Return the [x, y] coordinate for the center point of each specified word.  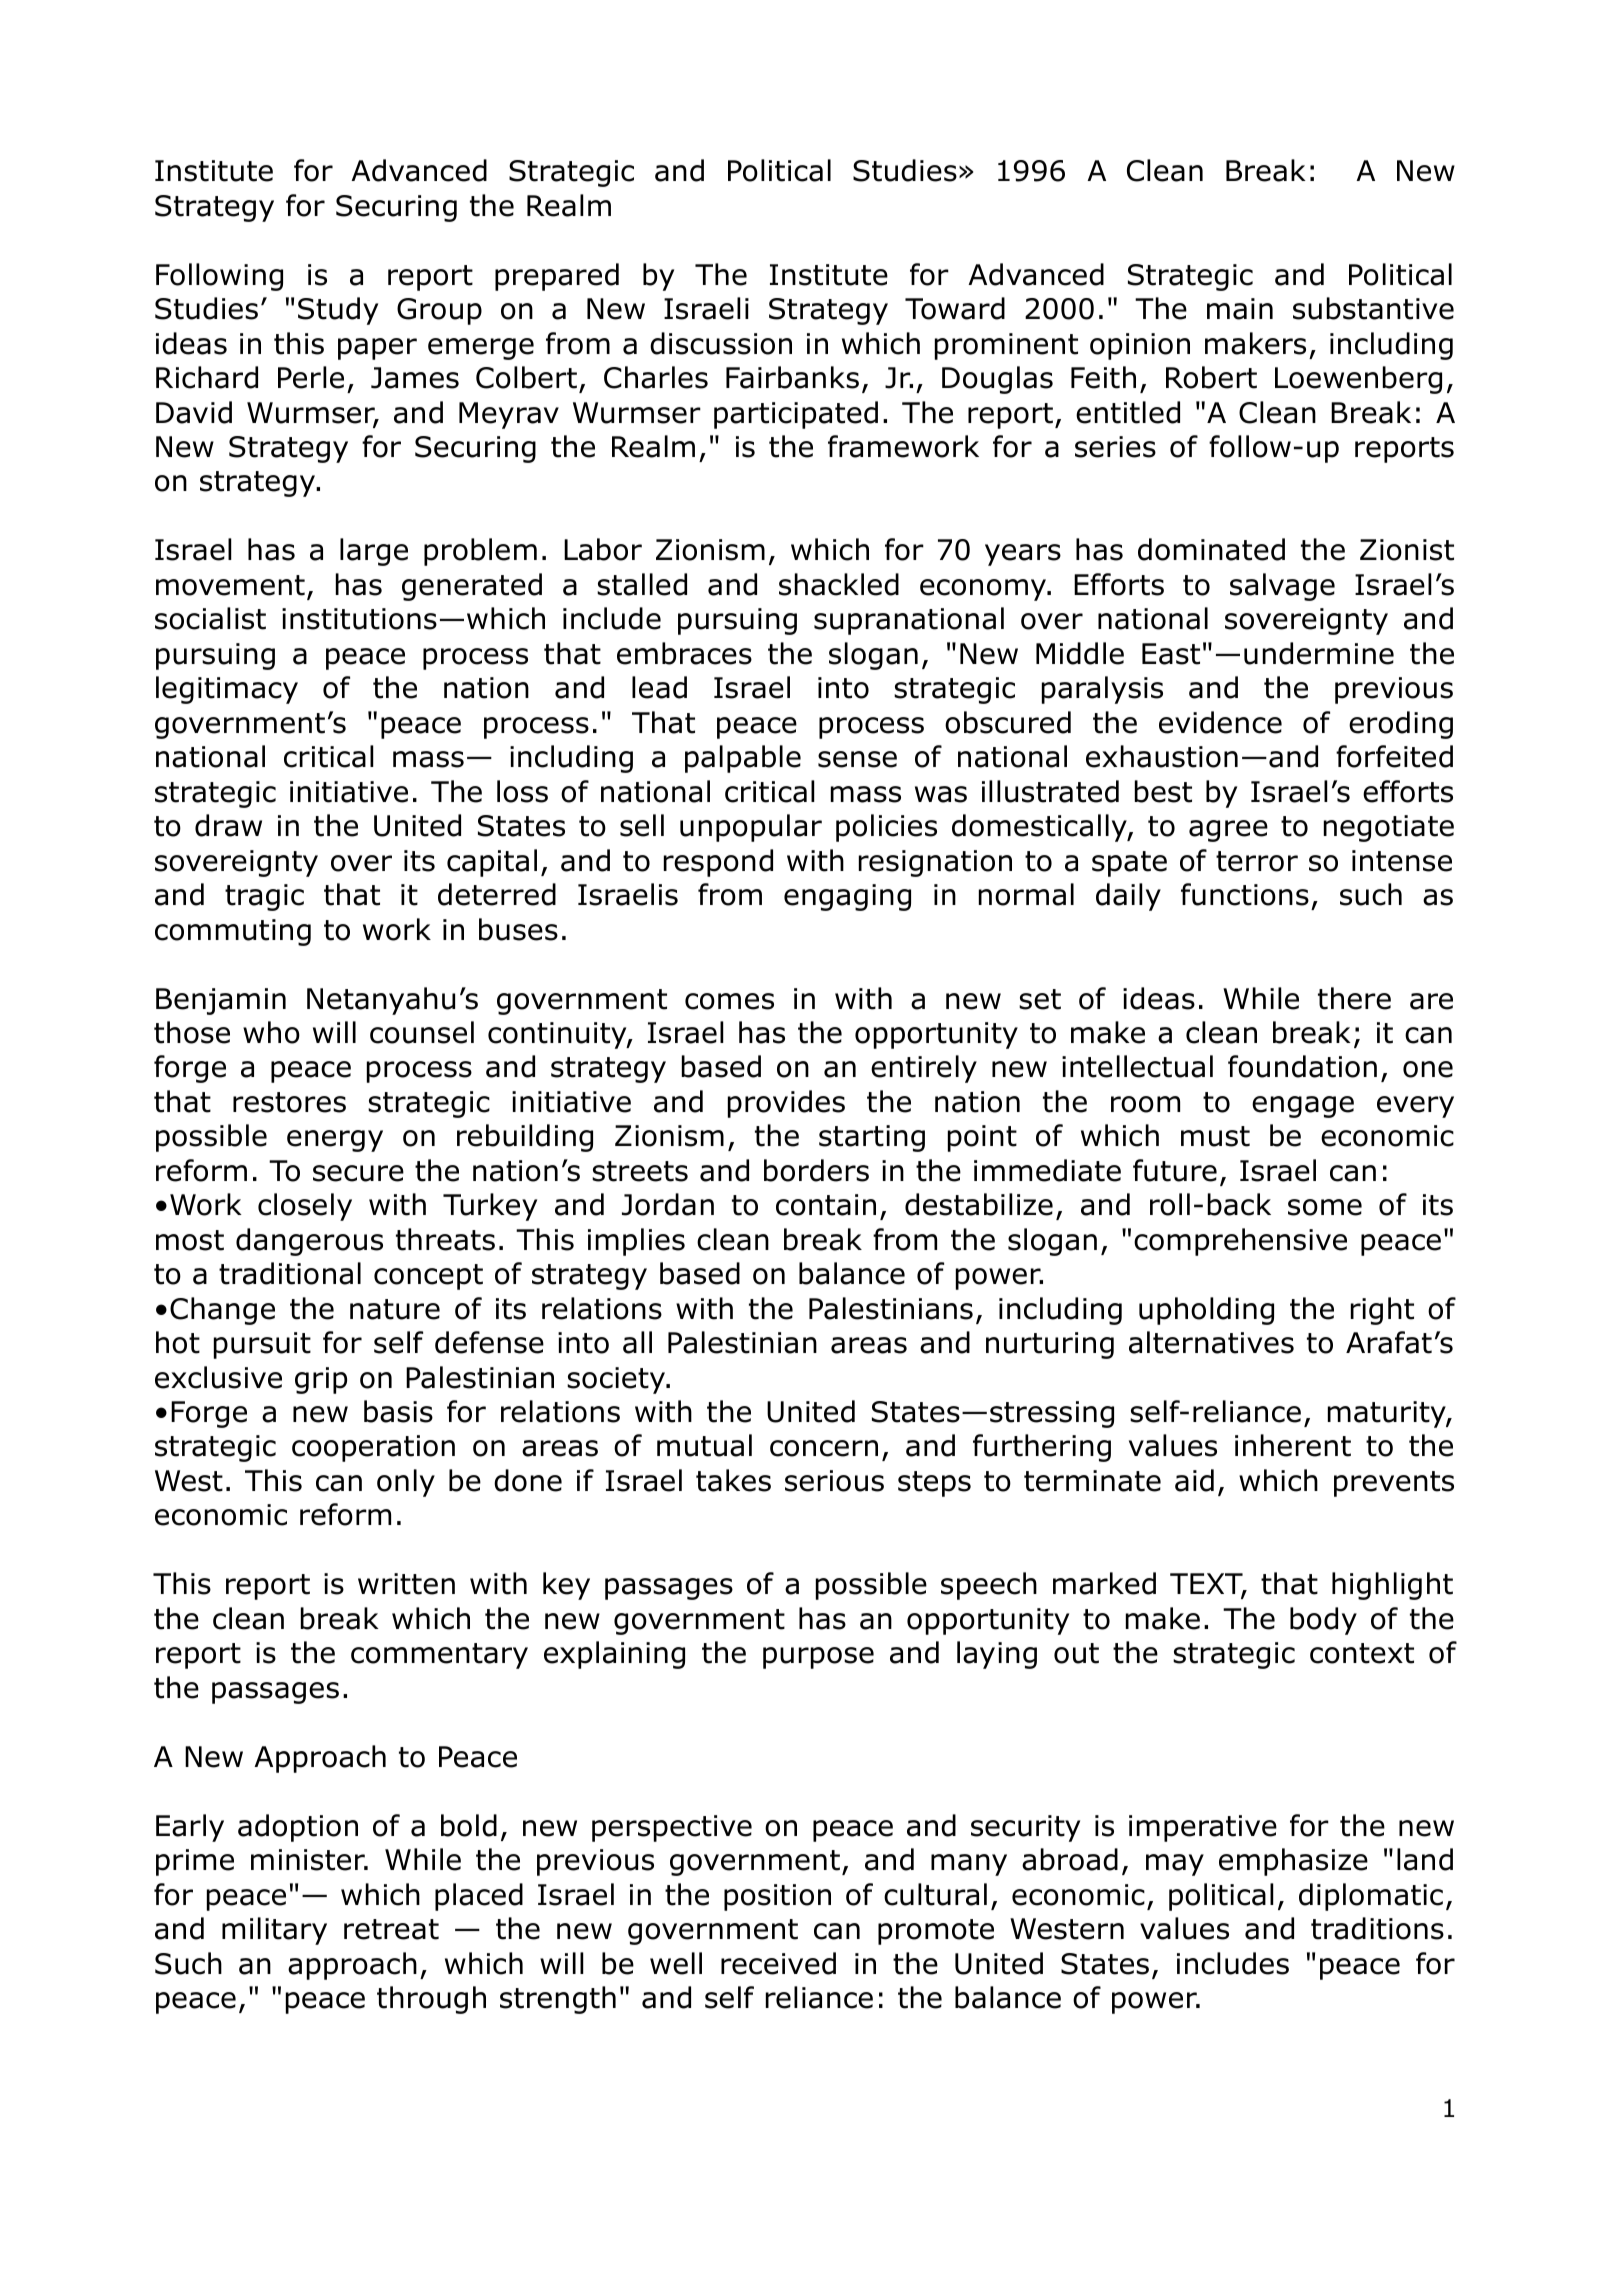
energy [335, 1141]
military [274, 1931]
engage [1303, 1107]
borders [816, 1170]
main [1240, 309]
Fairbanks [792, 377]
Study [338, 311]
